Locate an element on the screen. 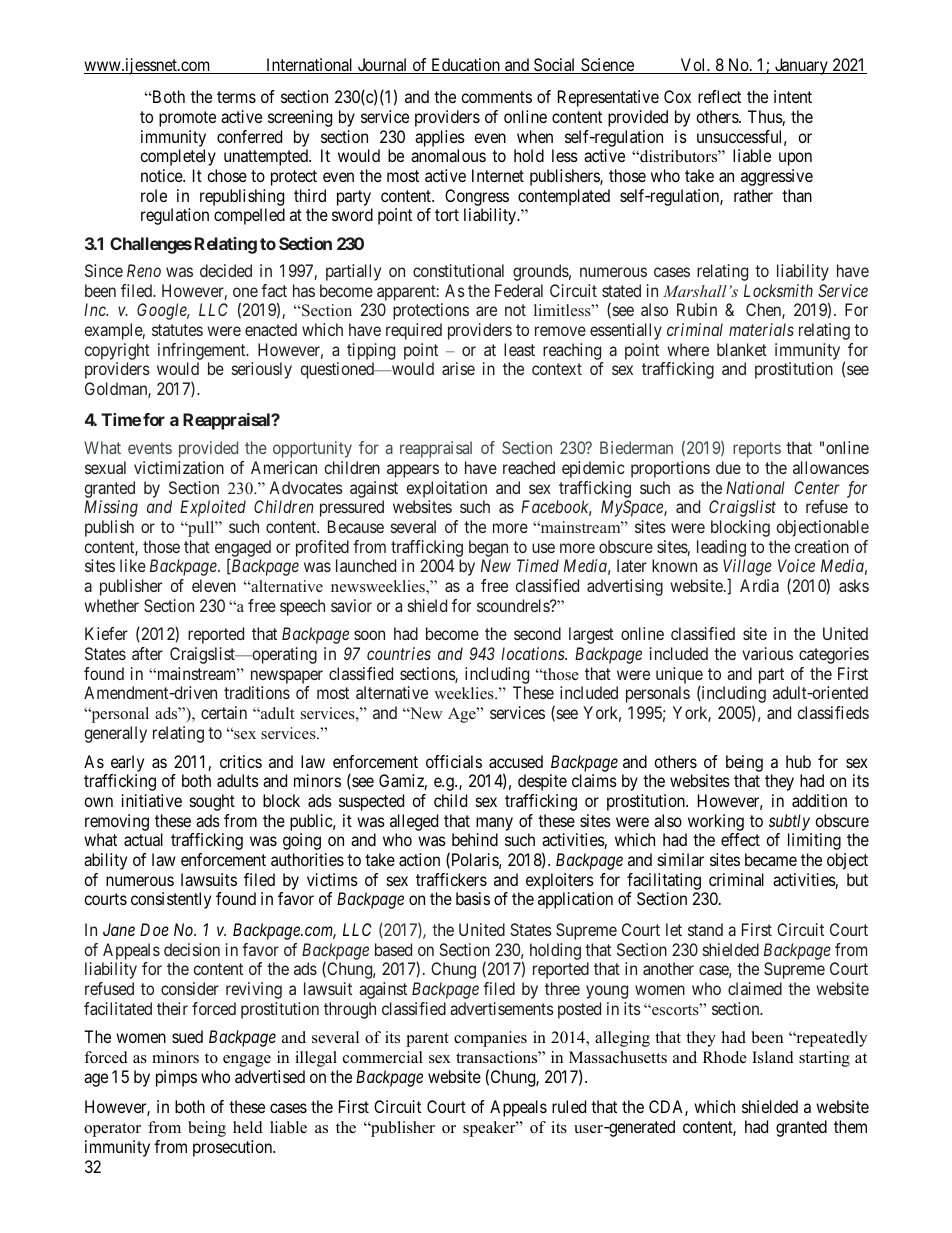  behind is located at coordinates (475, 839).
